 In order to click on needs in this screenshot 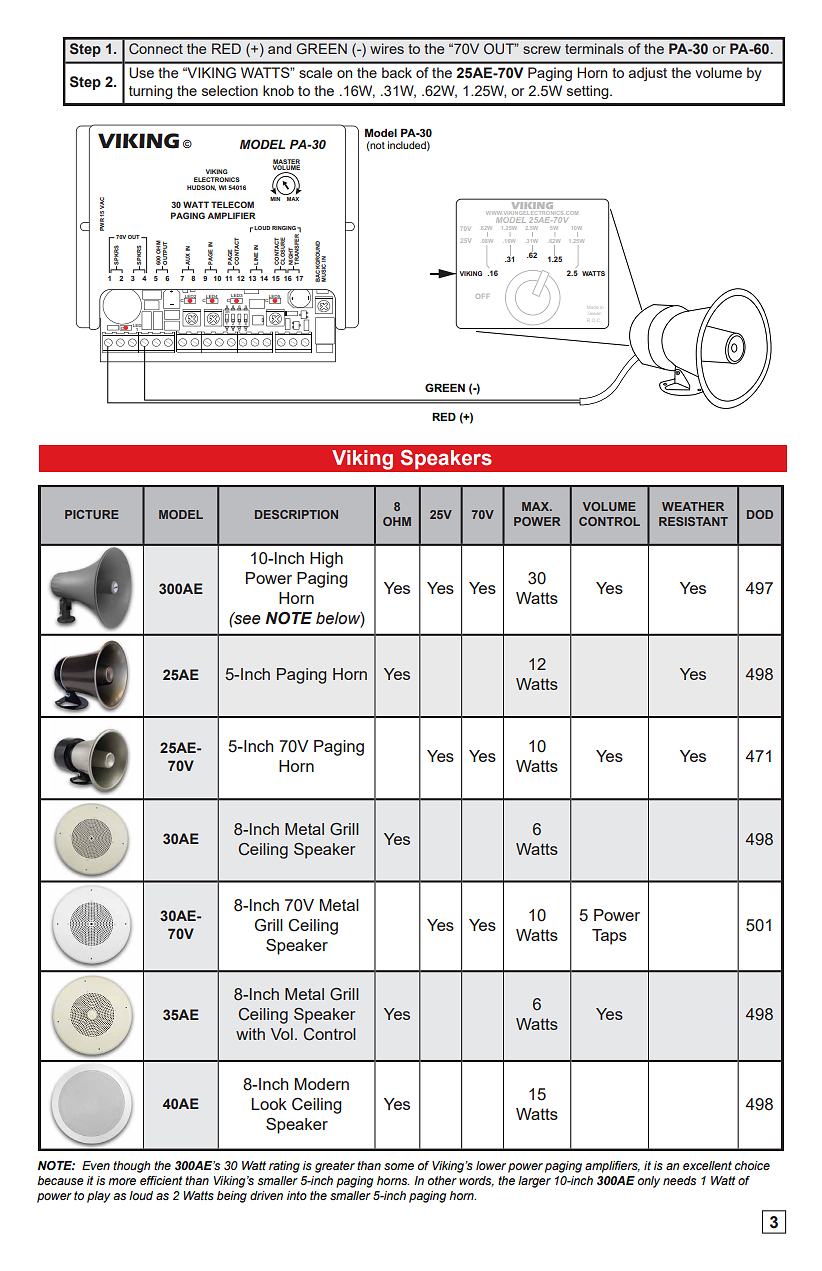, I will do `click(679, 1180)`.
